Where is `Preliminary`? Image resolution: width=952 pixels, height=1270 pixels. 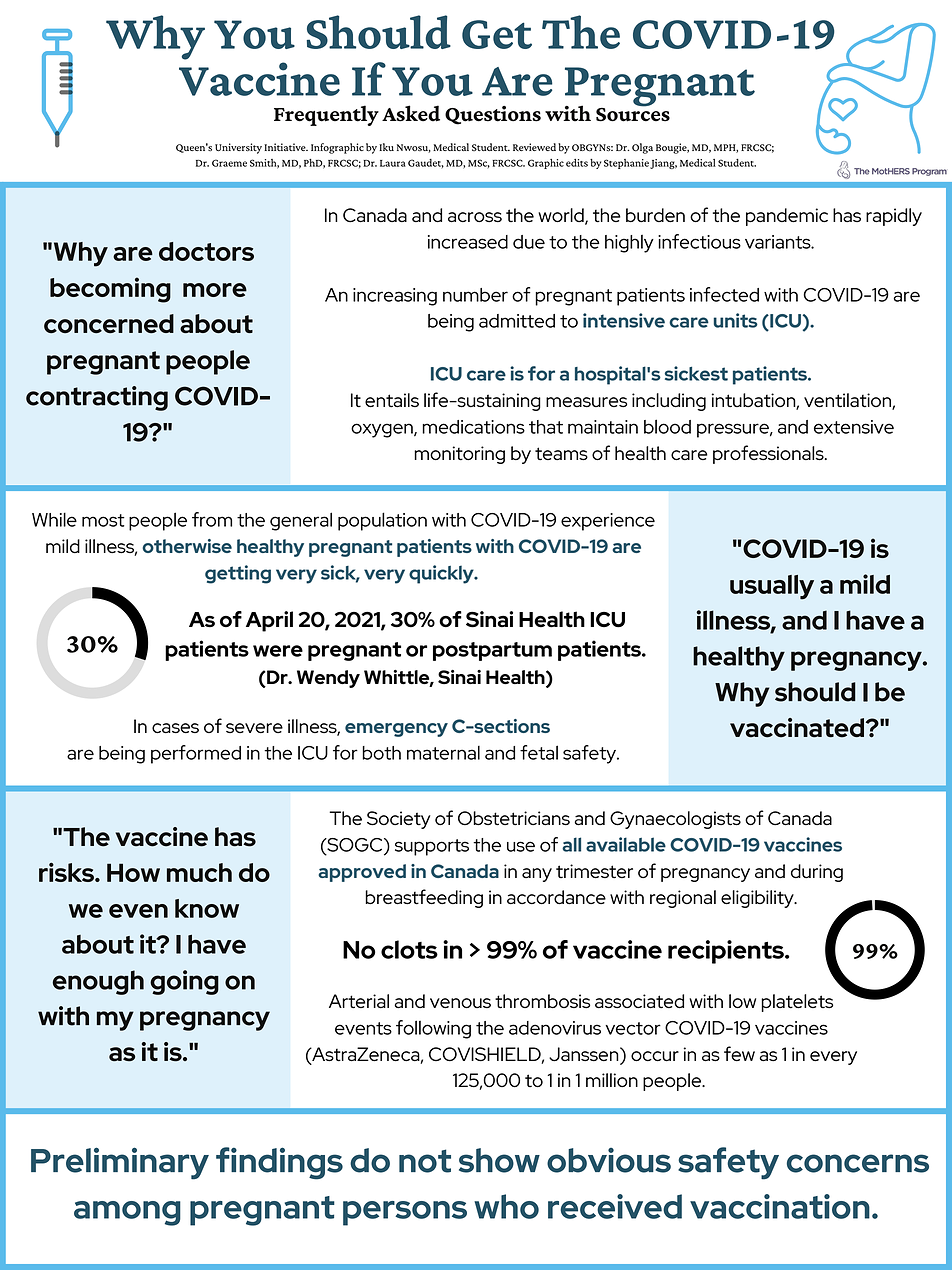 Preliminary is located at coordinates (120, 1163).
